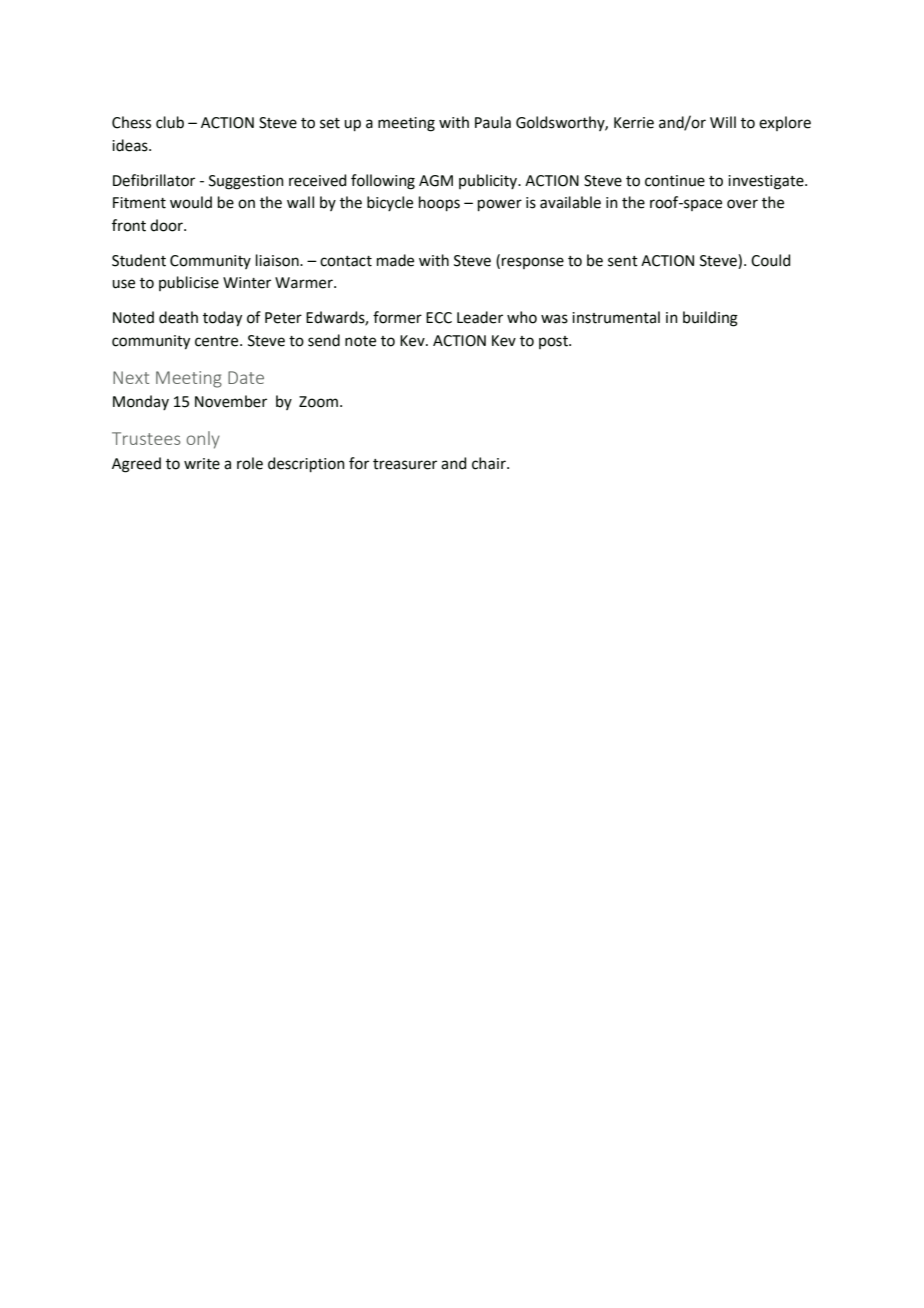  I want to click on over, so click(742, 204).
